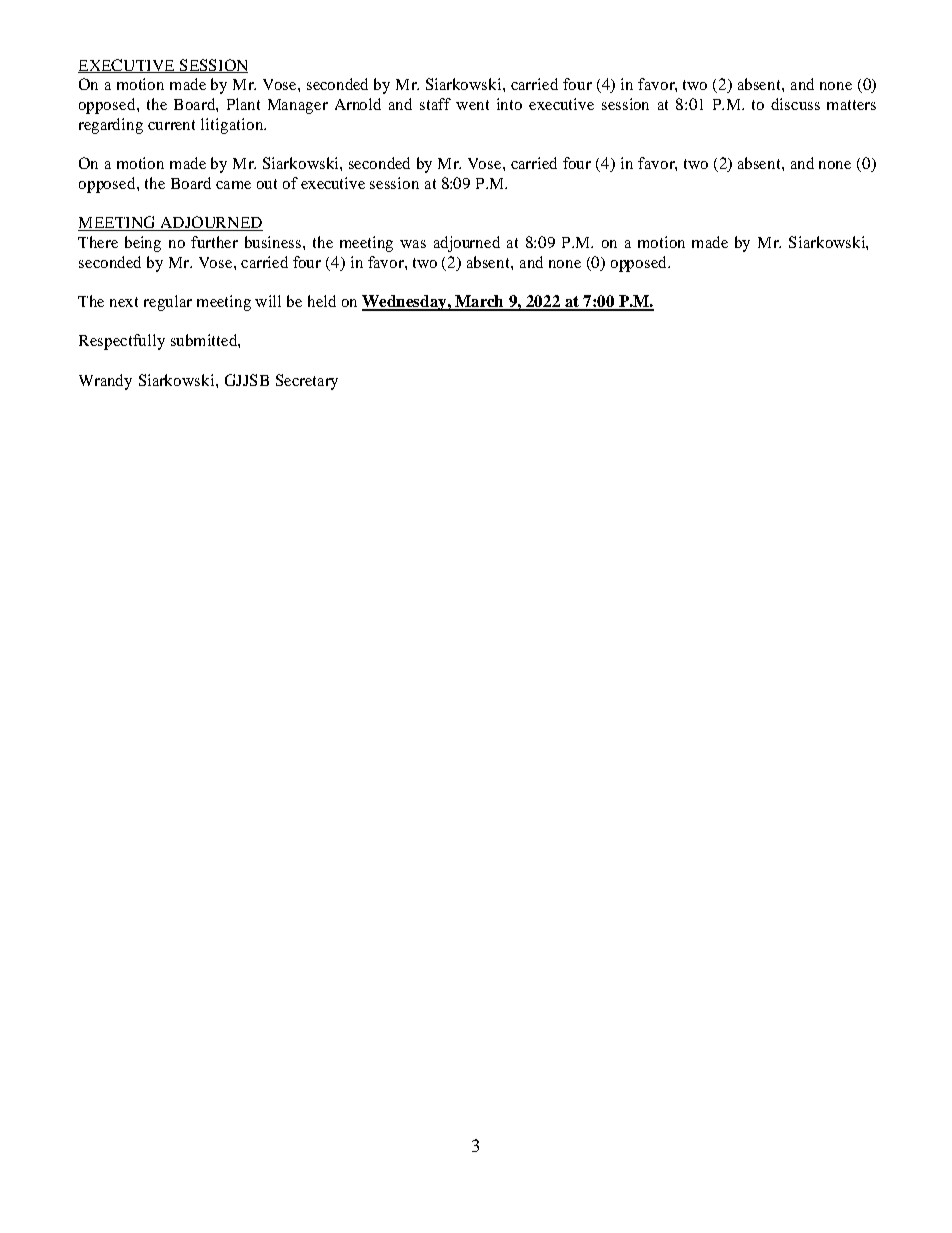 Image resolution: width=952 pixels, height=1233 pixels. What do you see at coordinates (413, 244) in the page?
I see `was` at bounding box center [413, 244].
